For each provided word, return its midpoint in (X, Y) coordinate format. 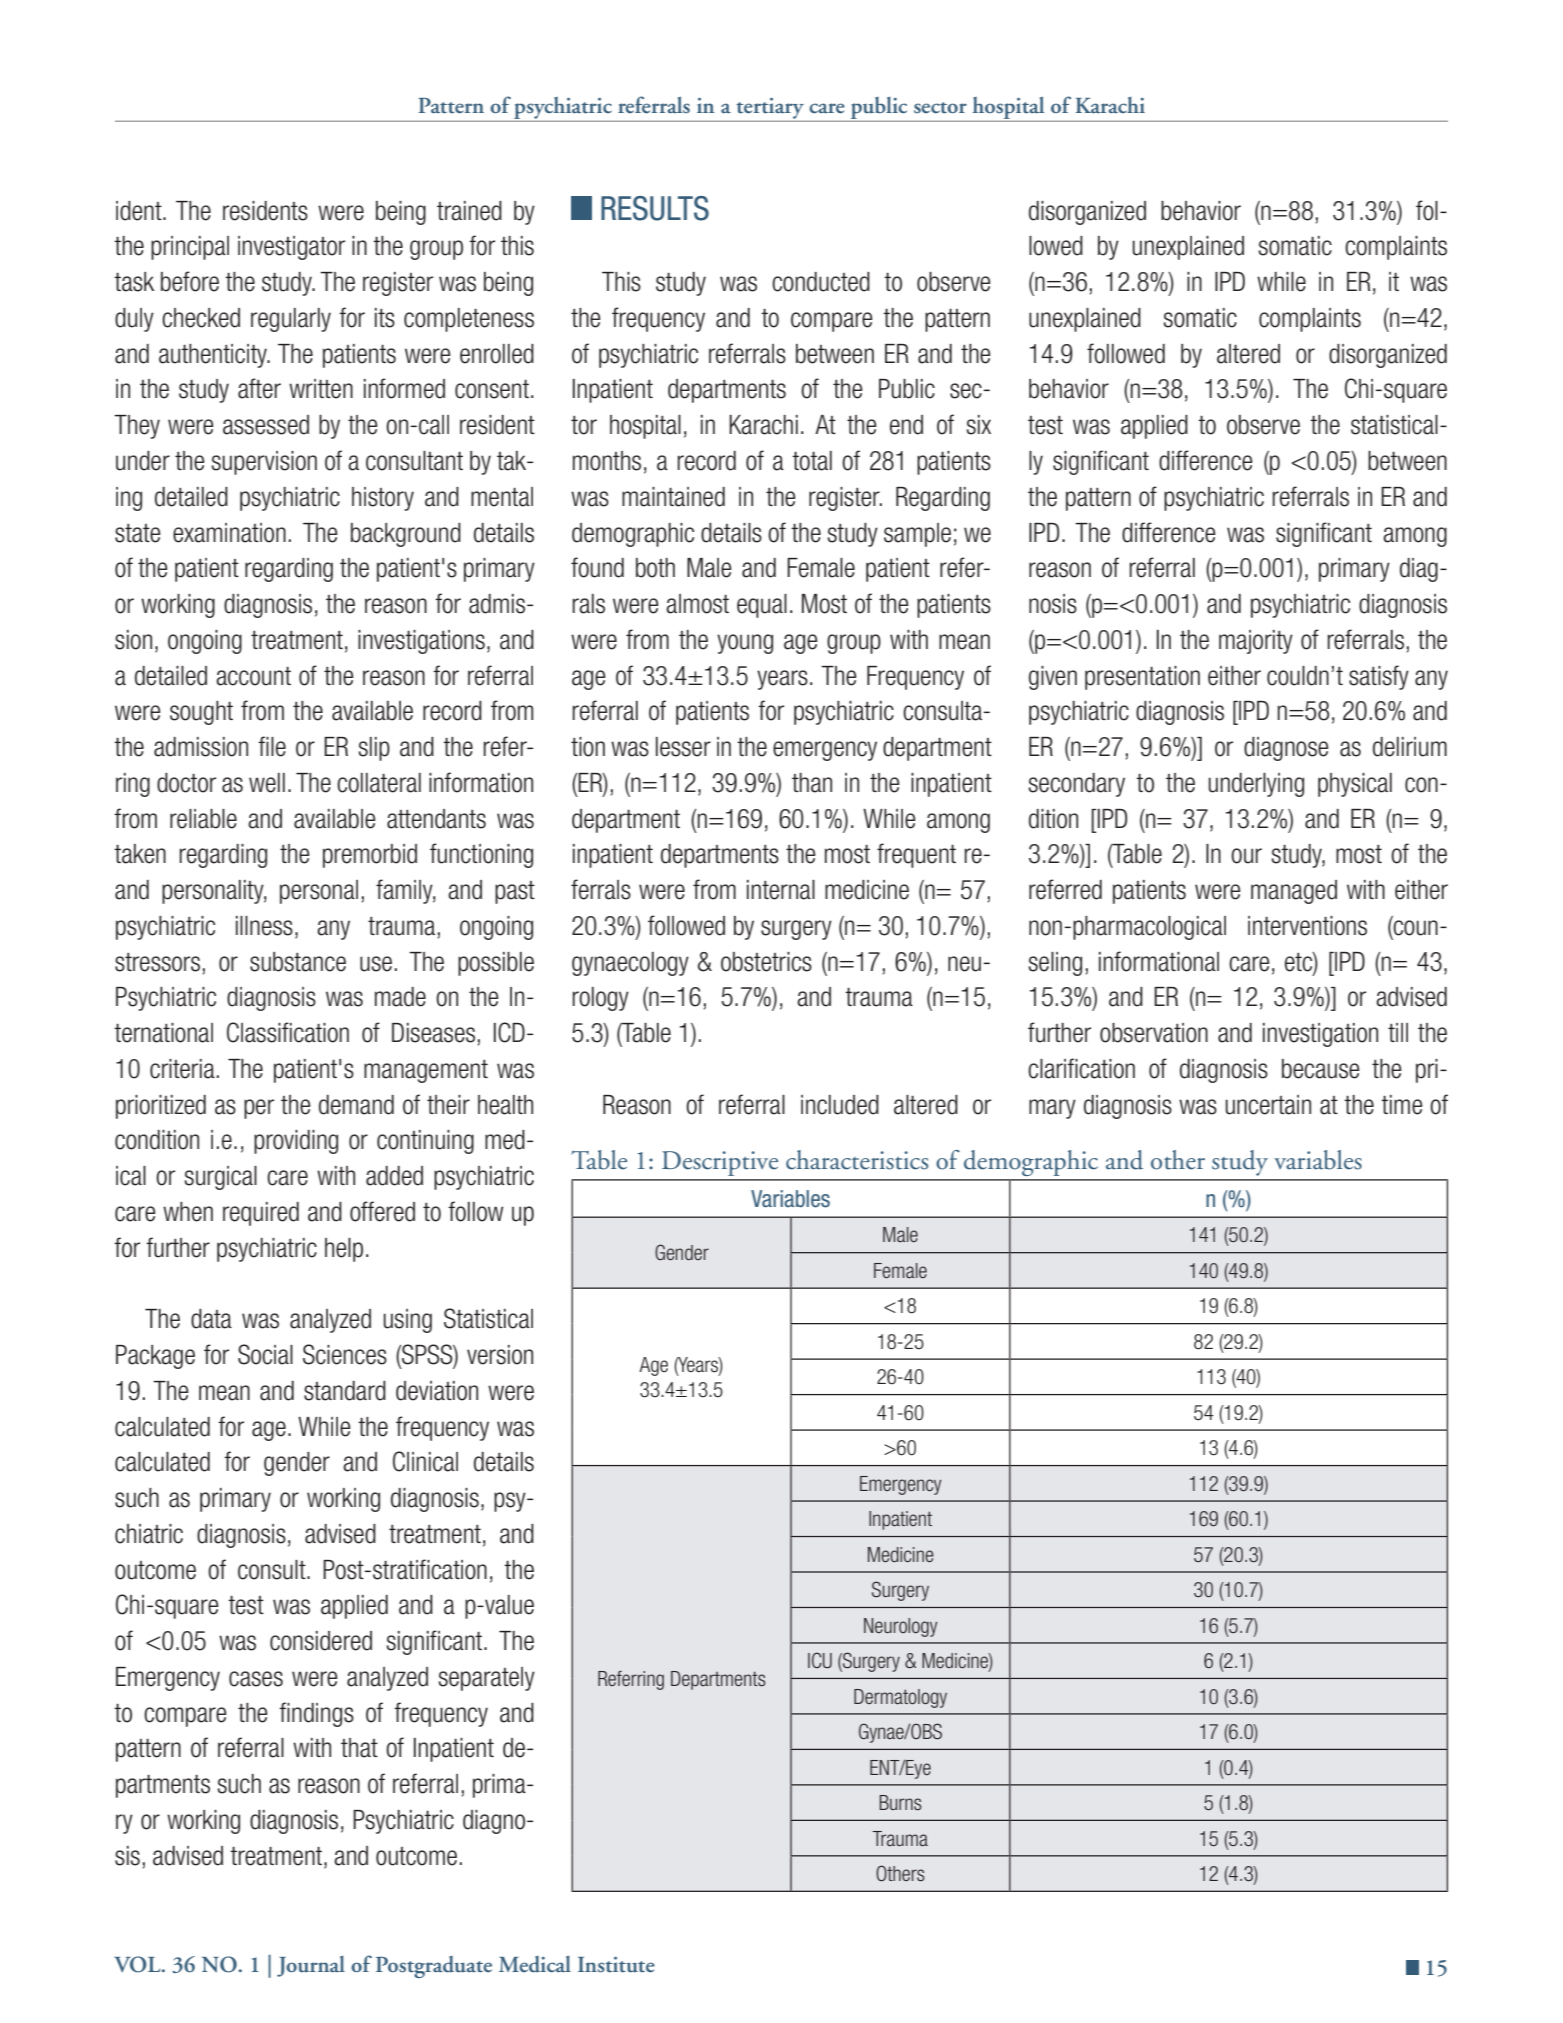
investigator (291, 248)
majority (1256, 642)
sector (940, 108)
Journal (311, 1966)
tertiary (770, 108)
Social (265, 1354)
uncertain (1268, 1105)
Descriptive (720, 1163)
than (812, 783)
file (272, 746)
